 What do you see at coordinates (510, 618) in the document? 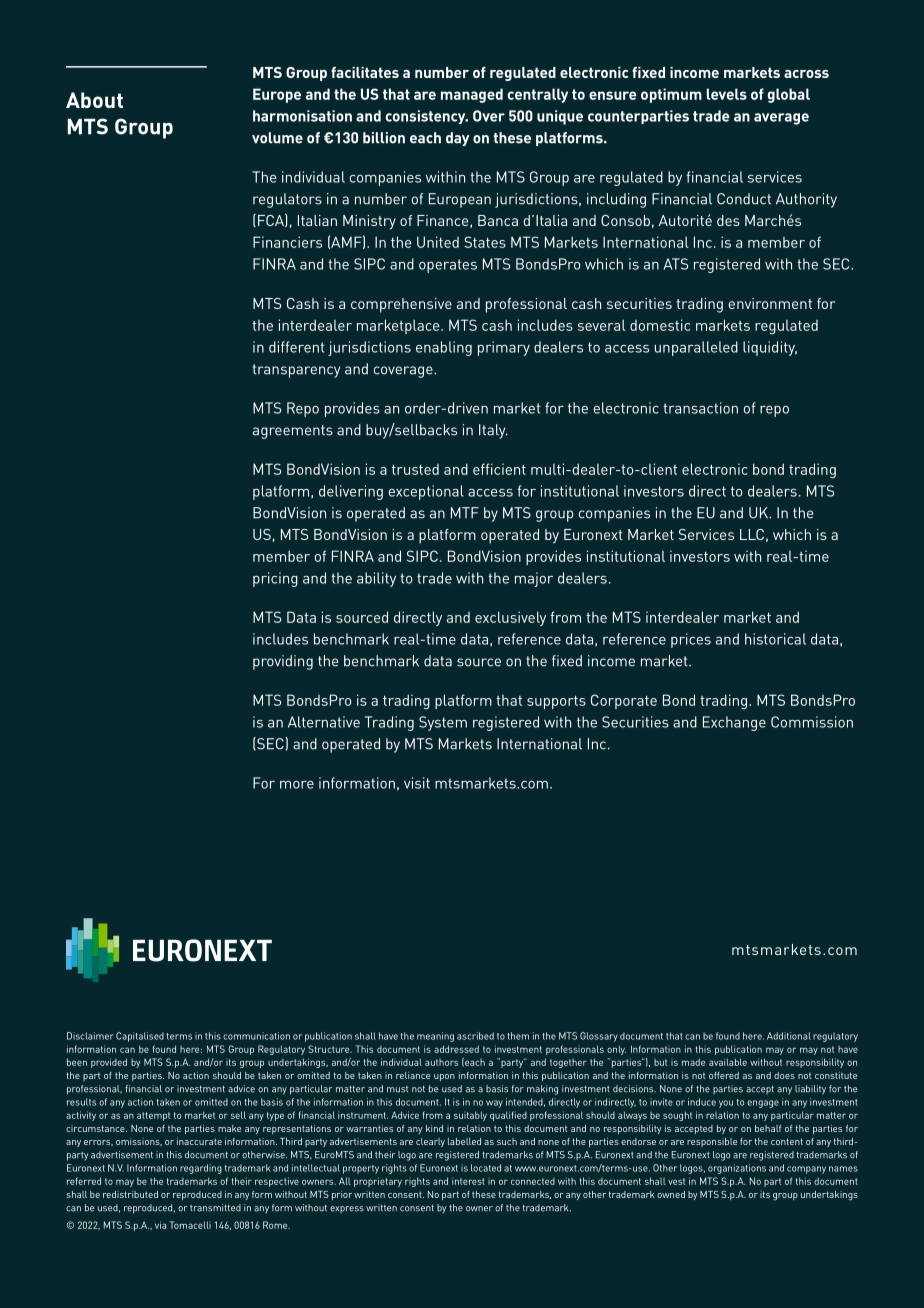
I see `exclusively` at bounding box center [510, 618].
